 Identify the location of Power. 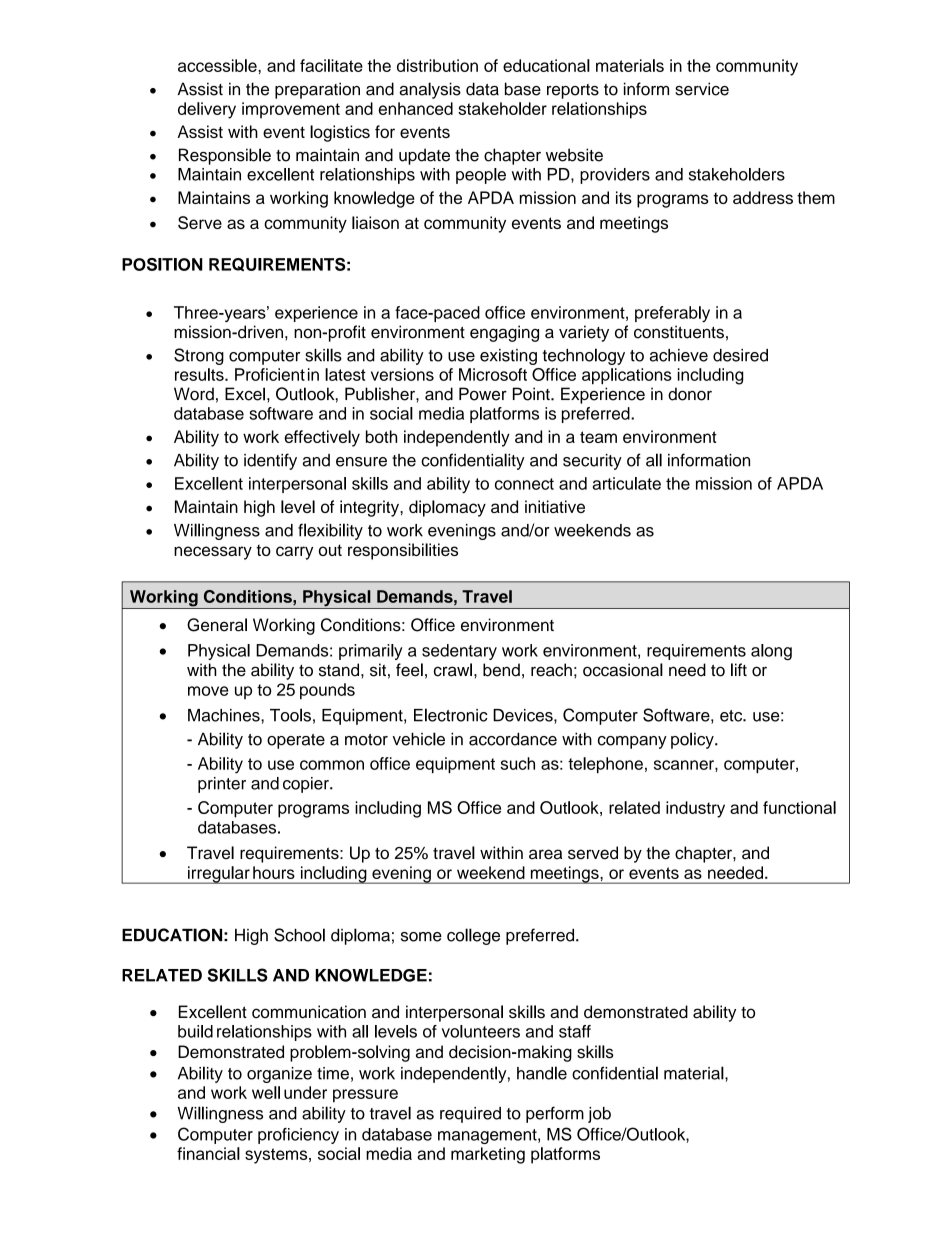
(483, 394).
